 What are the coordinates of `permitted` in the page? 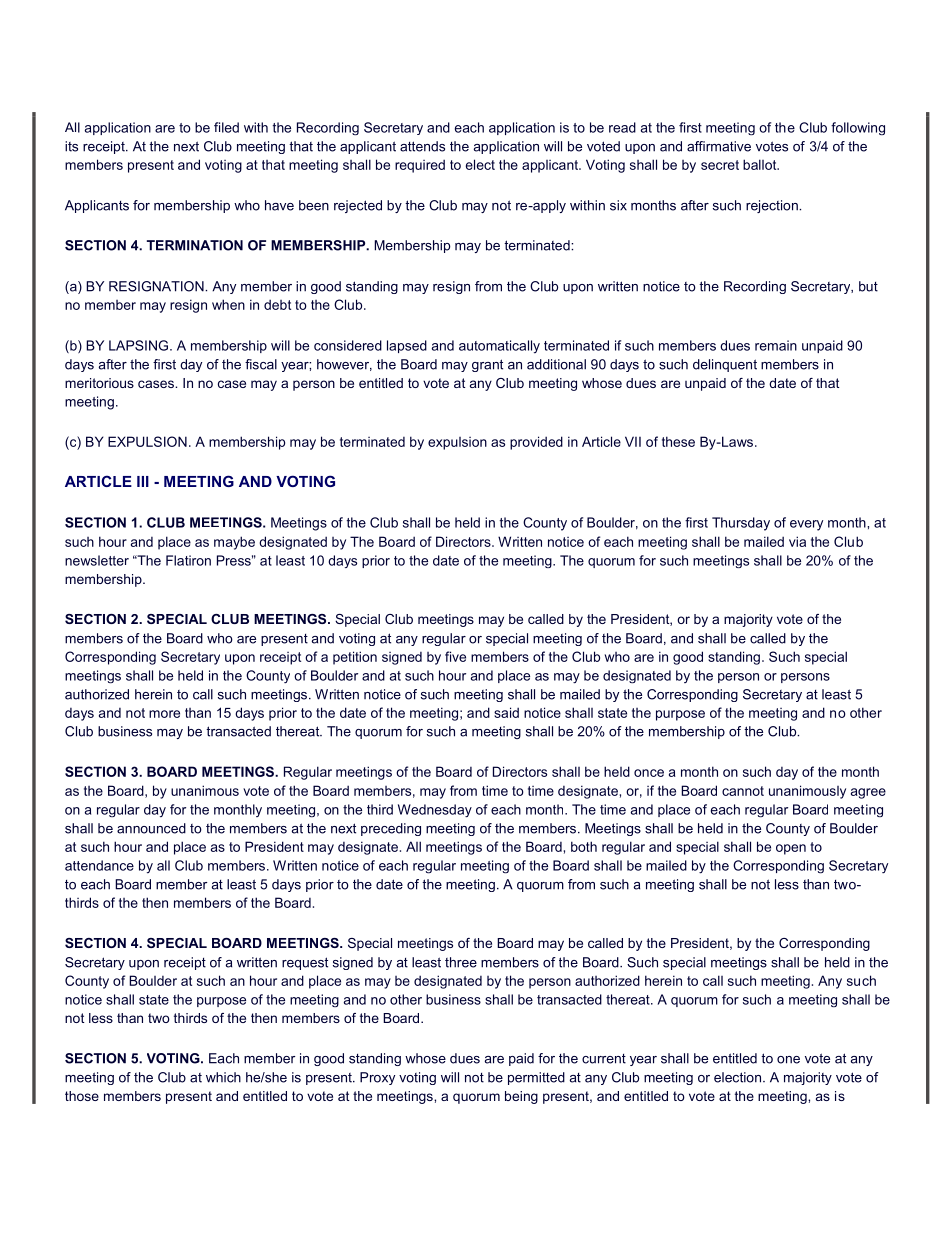 It's located at (536, 1078).
